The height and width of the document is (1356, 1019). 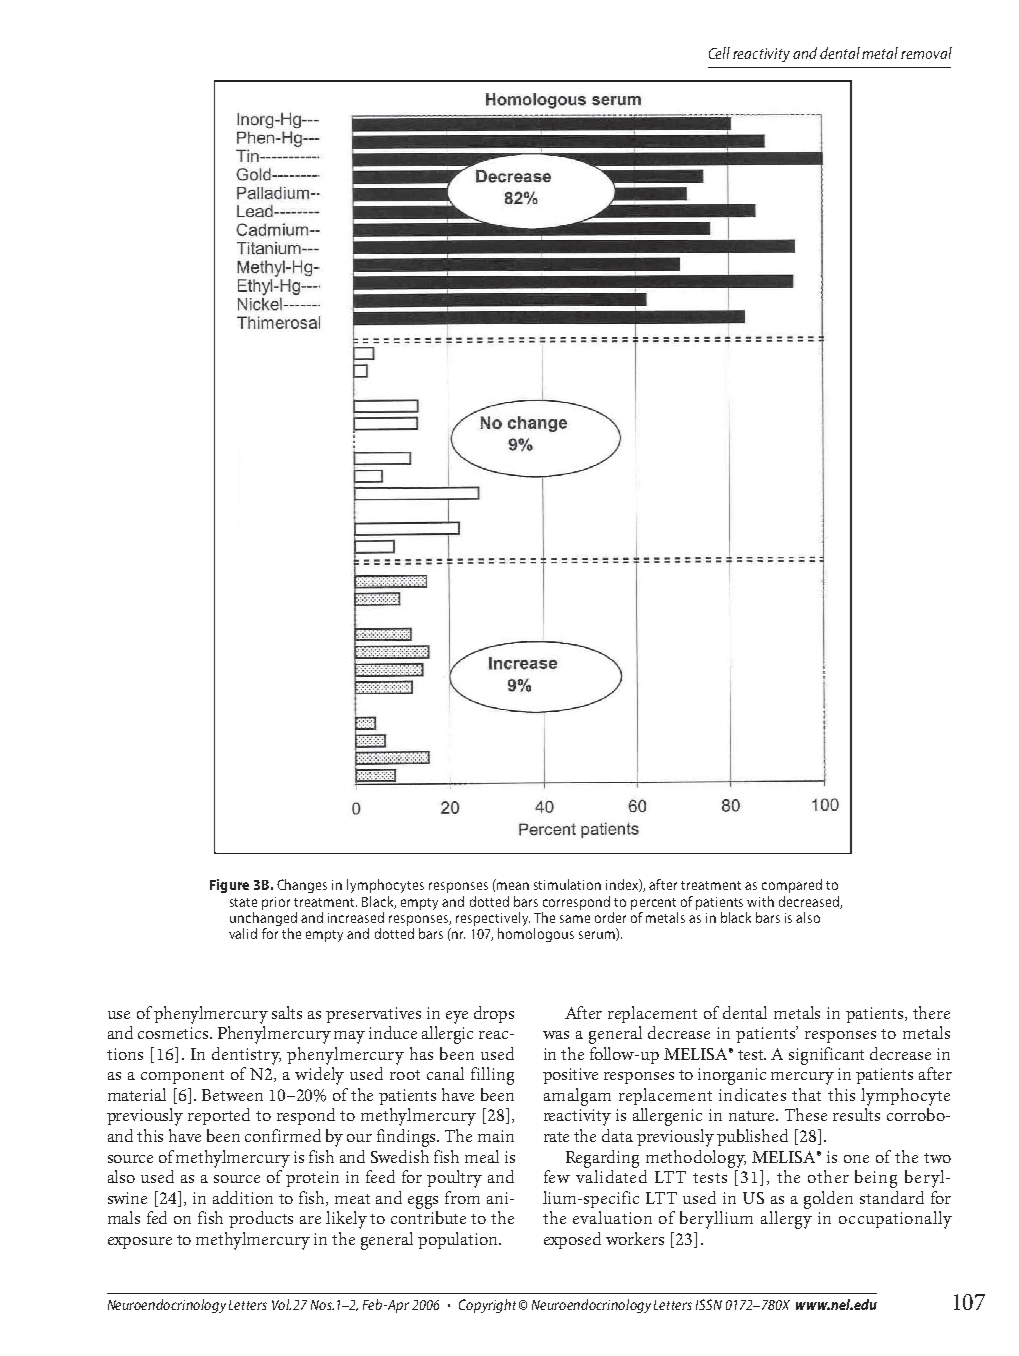 What do you see at coordinates (719, 53) in the document?
I see `Cell` at bounding box center [719, 53].
